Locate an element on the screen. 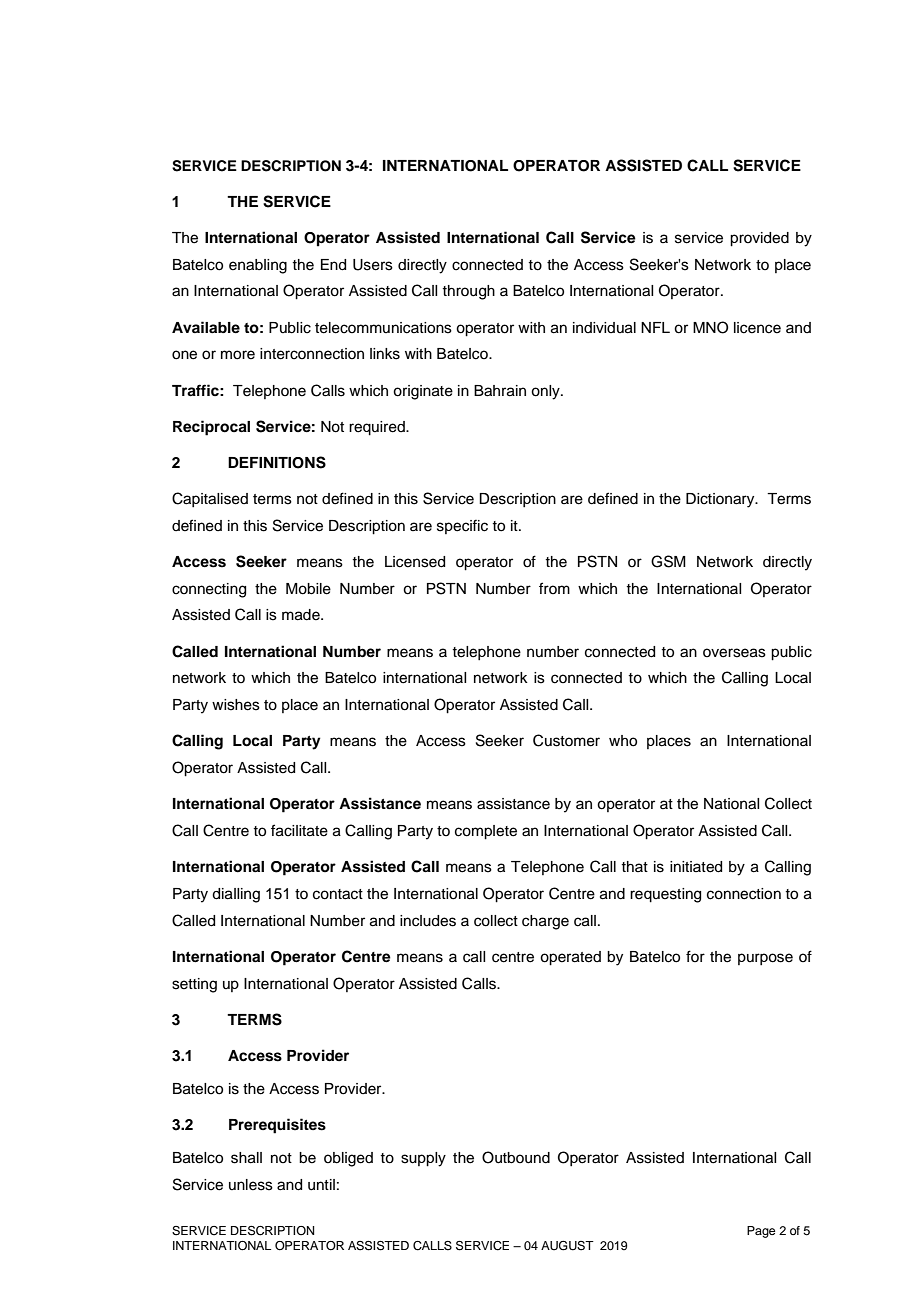  Customer is located at coordinates (566, 740).
